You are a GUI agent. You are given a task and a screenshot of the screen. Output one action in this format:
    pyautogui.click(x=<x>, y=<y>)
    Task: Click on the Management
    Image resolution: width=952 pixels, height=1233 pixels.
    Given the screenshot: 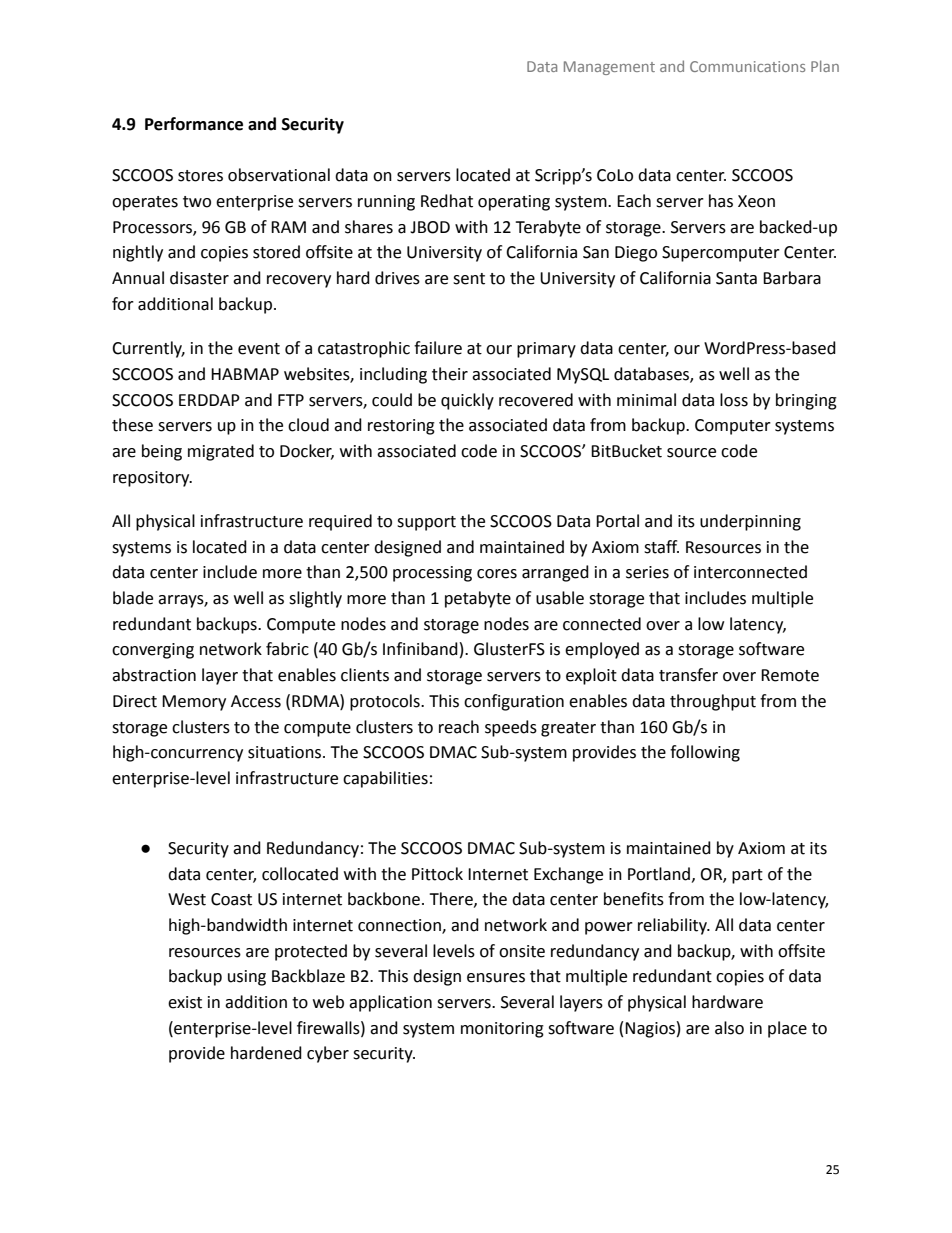 What is the action you would take?
    pyautogui.click(x=609, y=68)
